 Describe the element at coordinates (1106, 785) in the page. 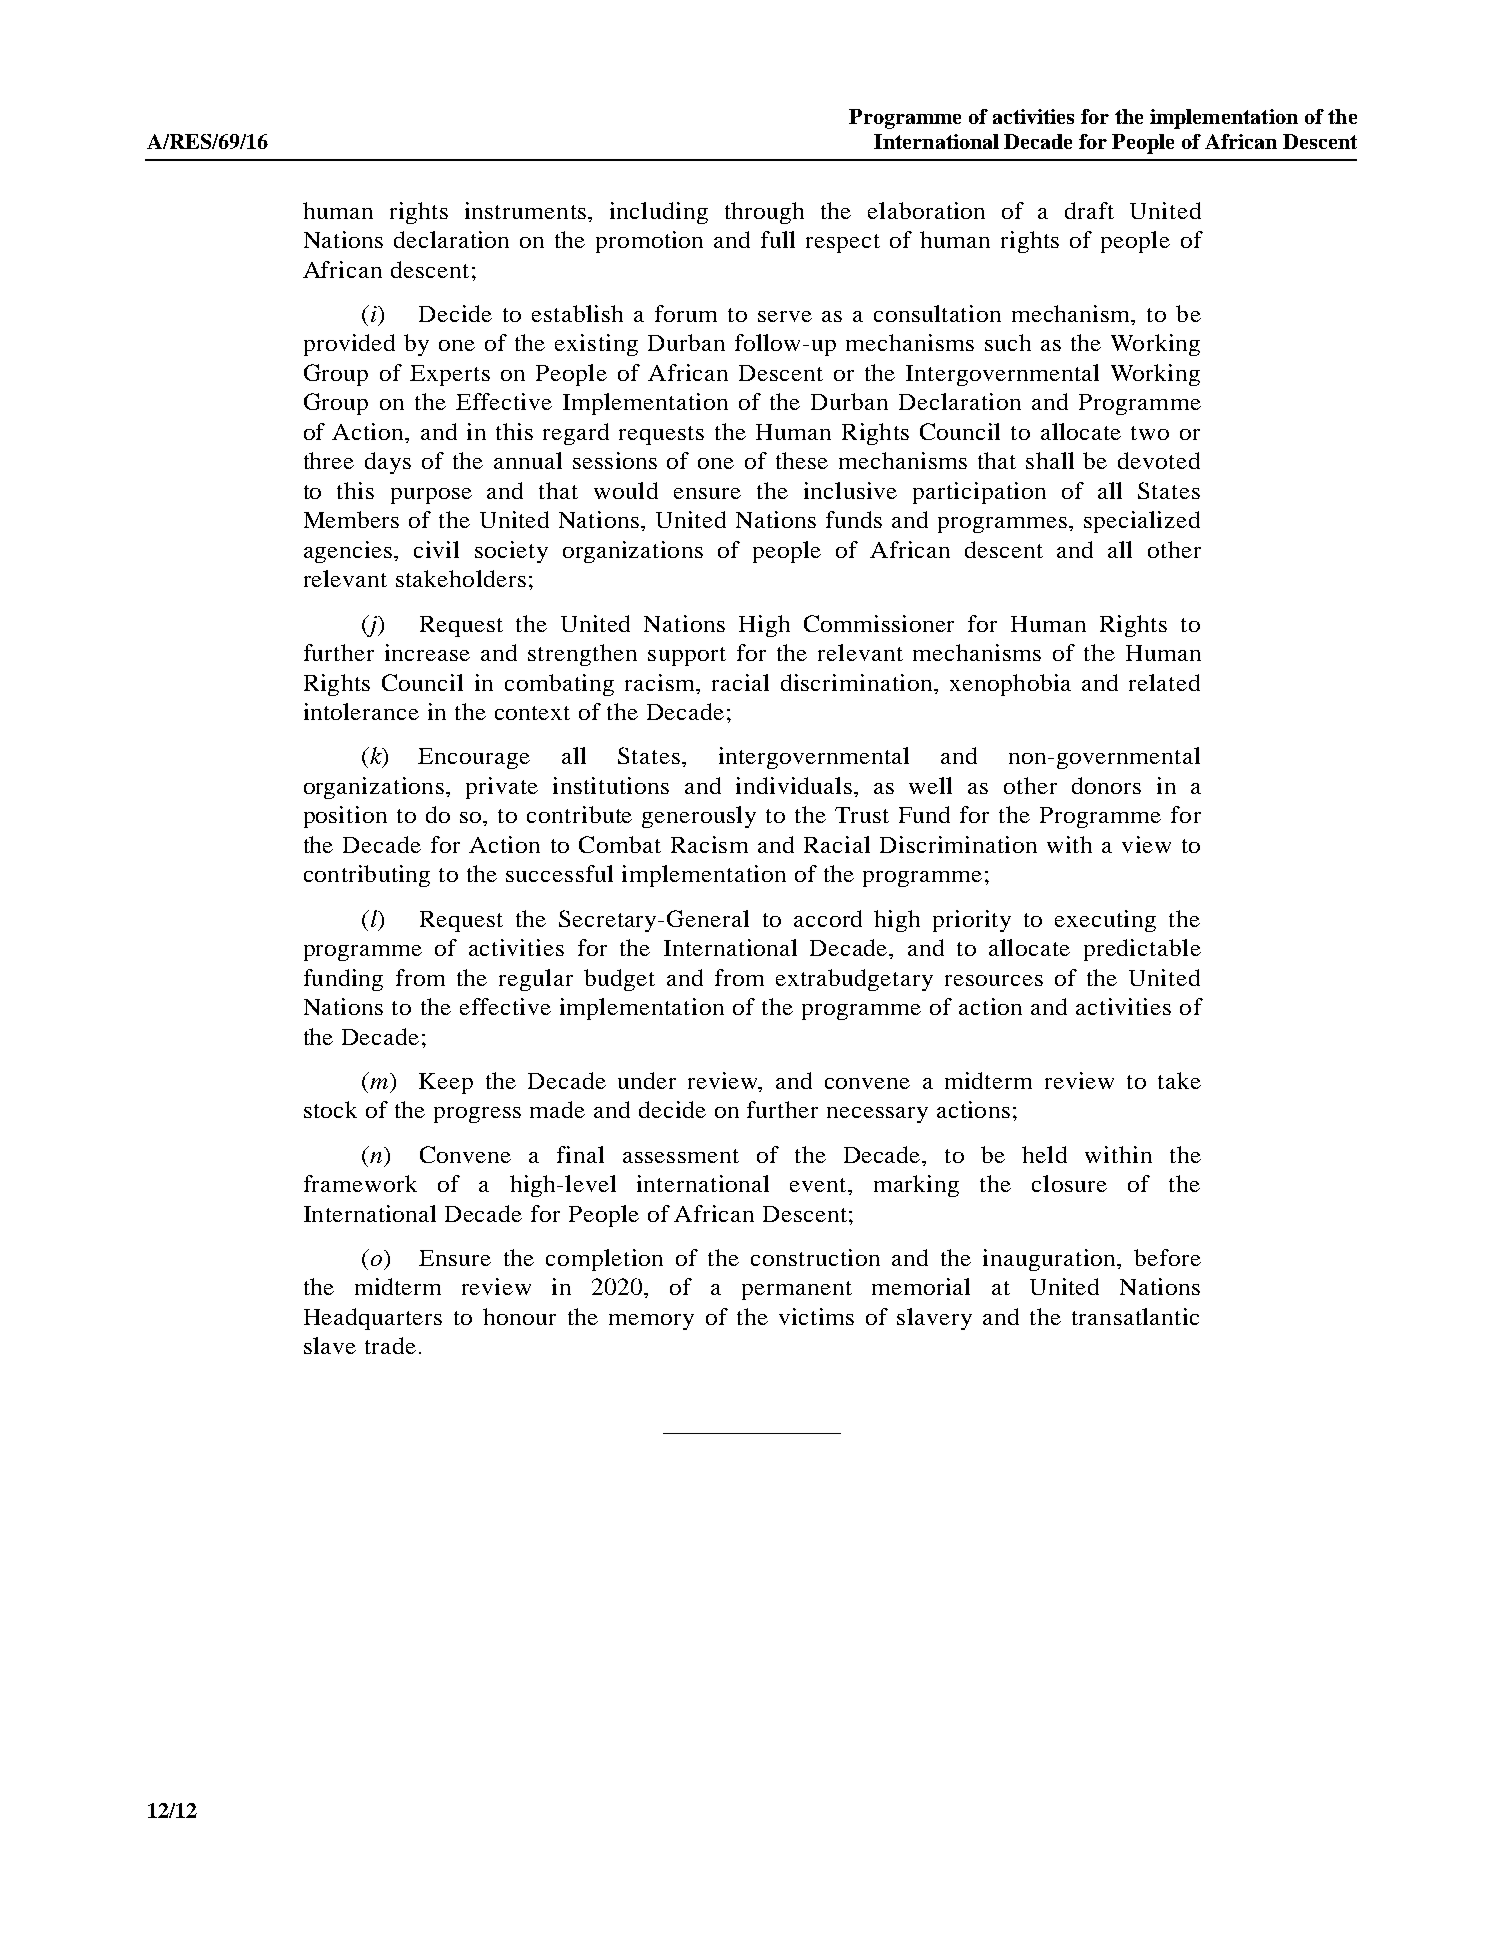

I see `donors` at that location.
